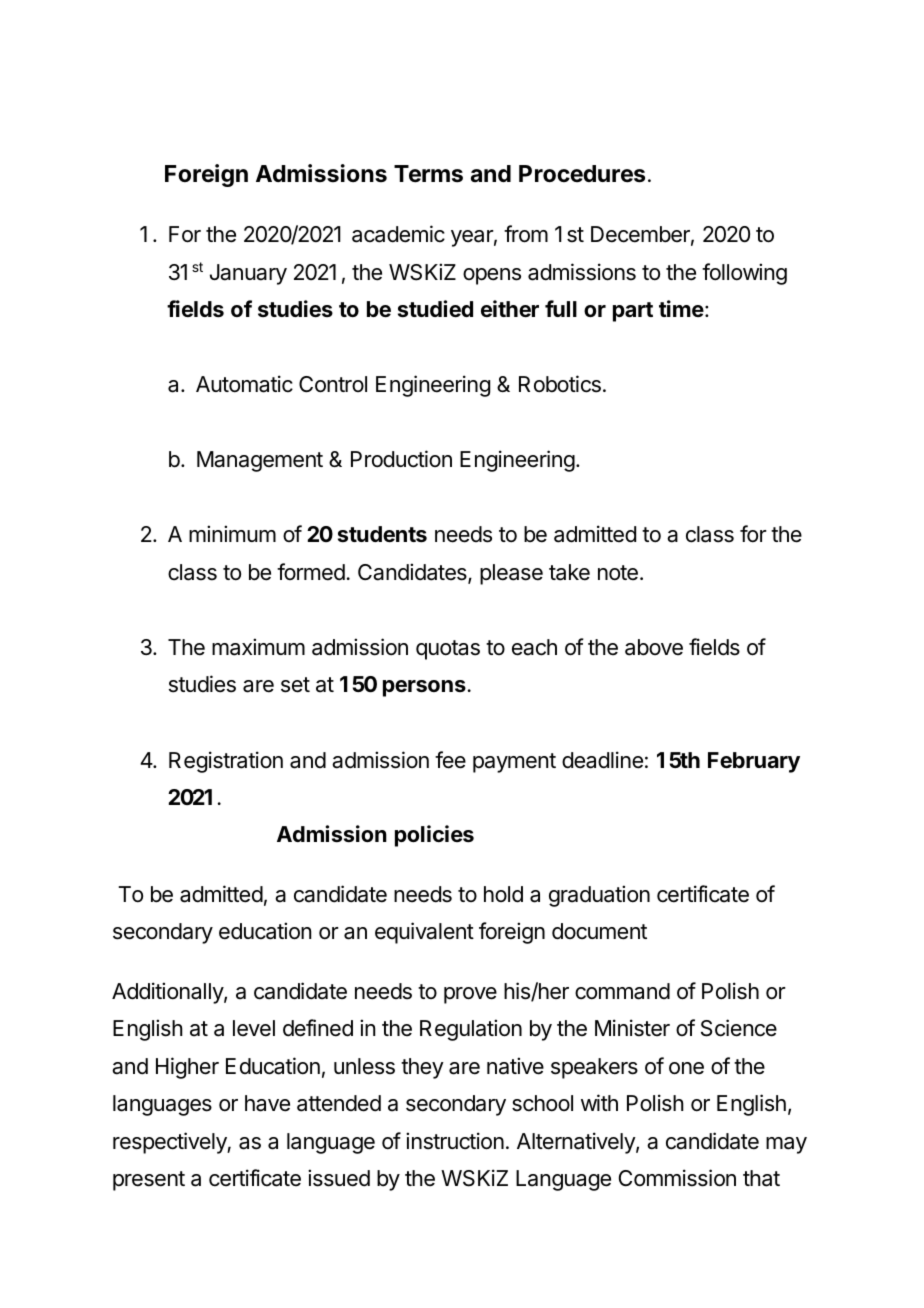 Image resolution: width=924 pixels, height=1308 pixels. What do you see at coordinates (226, 762) in the screenshot?
I see `Registration` at bounding box center [226, 762].
